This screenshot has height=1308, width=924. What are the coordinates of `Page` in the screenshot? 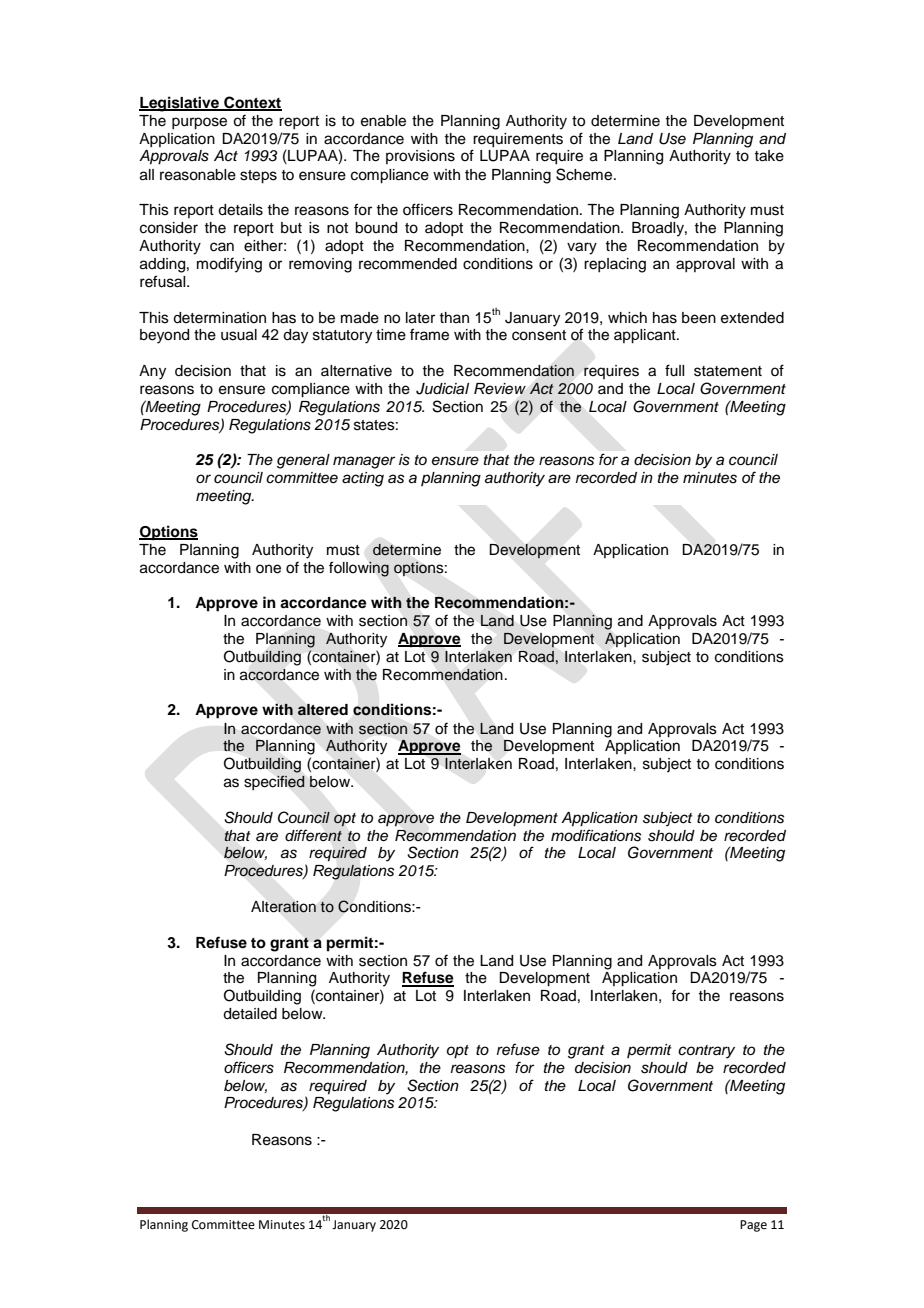 It's located at (753, 1226).
